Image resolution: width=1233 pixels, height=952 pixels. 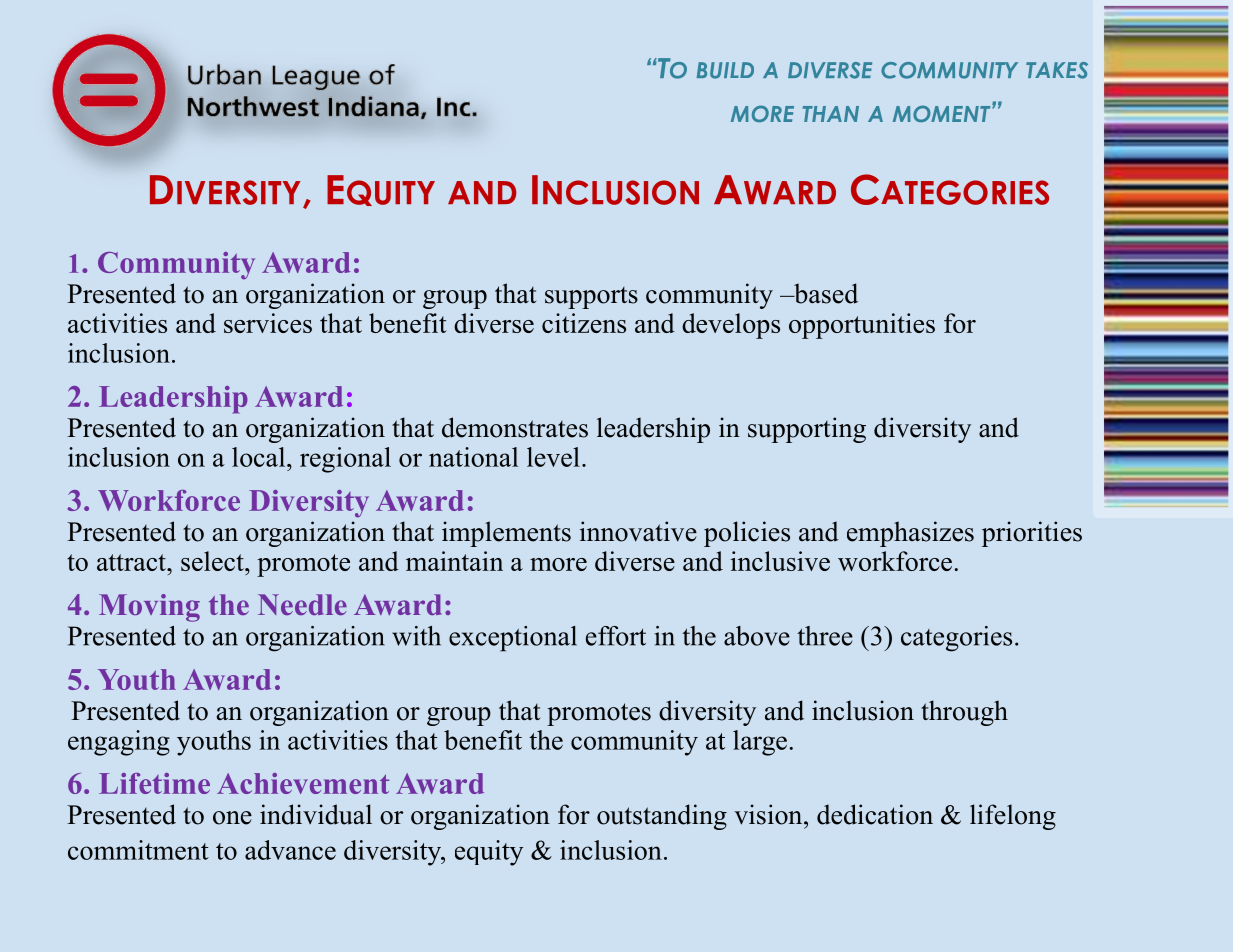 What do you see at coordinates (807, 430) in the screenshot?
I see `supporting` at bounding box center [807, 430].
